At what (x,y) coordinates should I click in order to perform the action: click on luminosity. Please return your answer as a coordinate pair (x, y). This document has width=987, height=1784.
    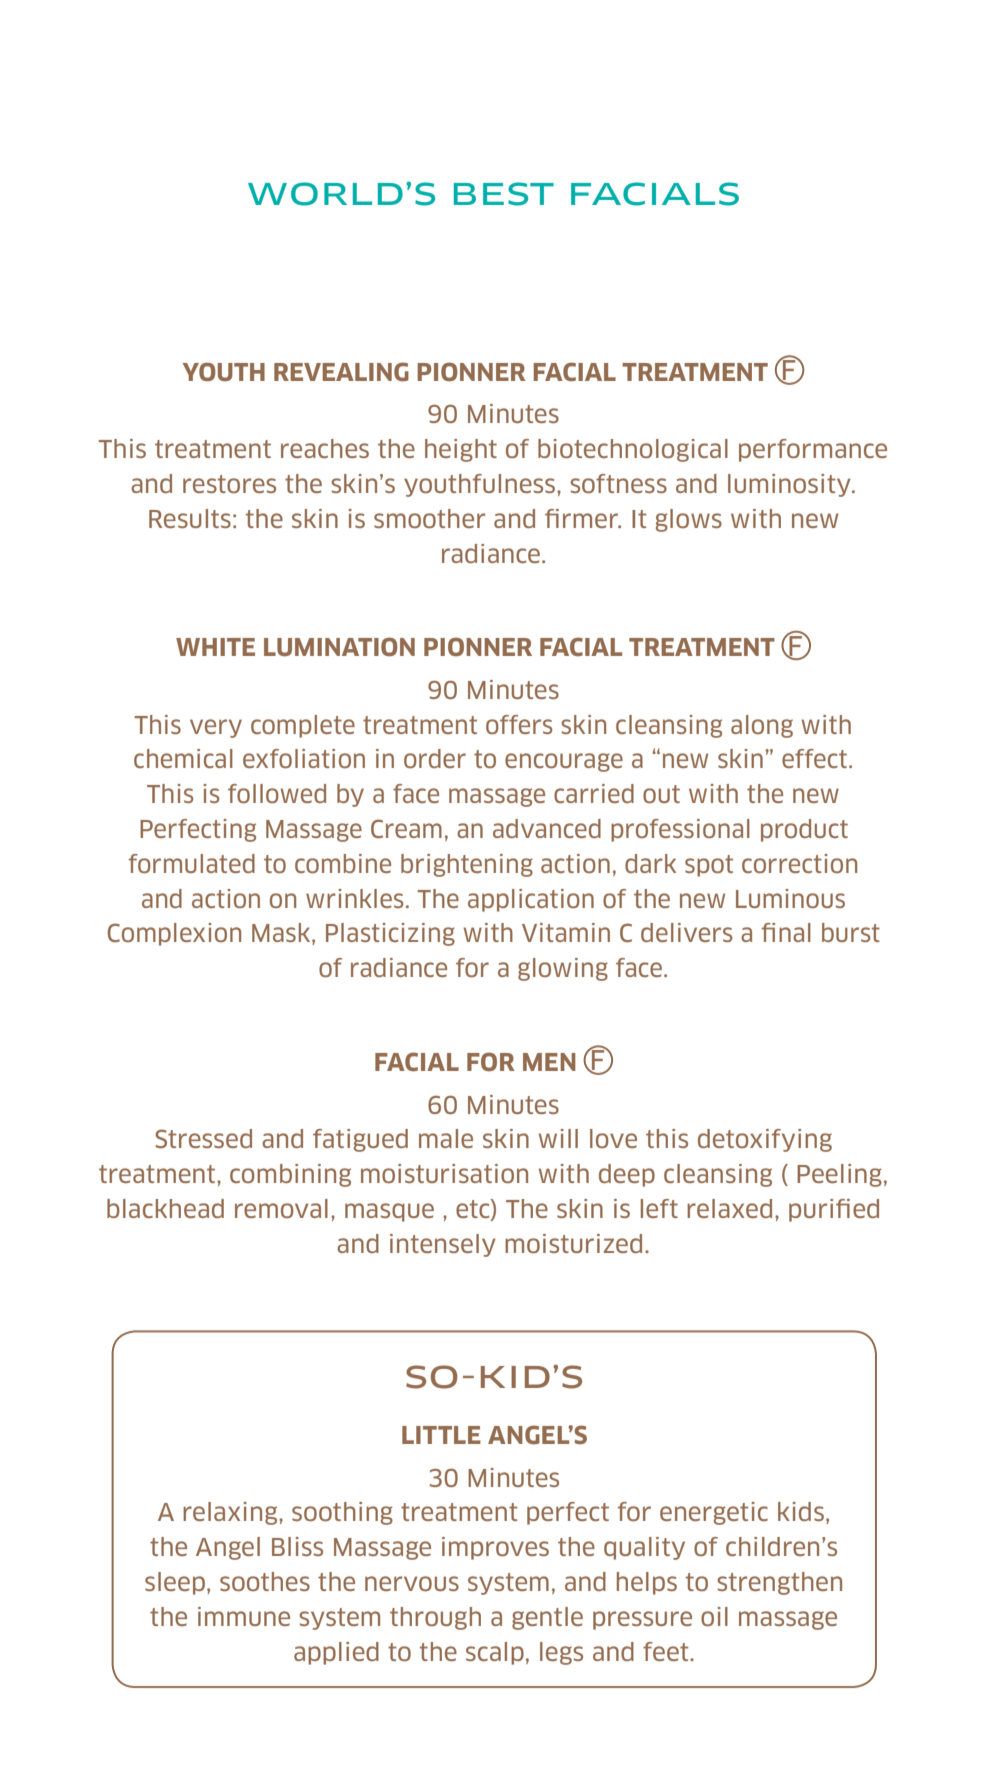
    Looking at the image, I should click on (790, 485).
